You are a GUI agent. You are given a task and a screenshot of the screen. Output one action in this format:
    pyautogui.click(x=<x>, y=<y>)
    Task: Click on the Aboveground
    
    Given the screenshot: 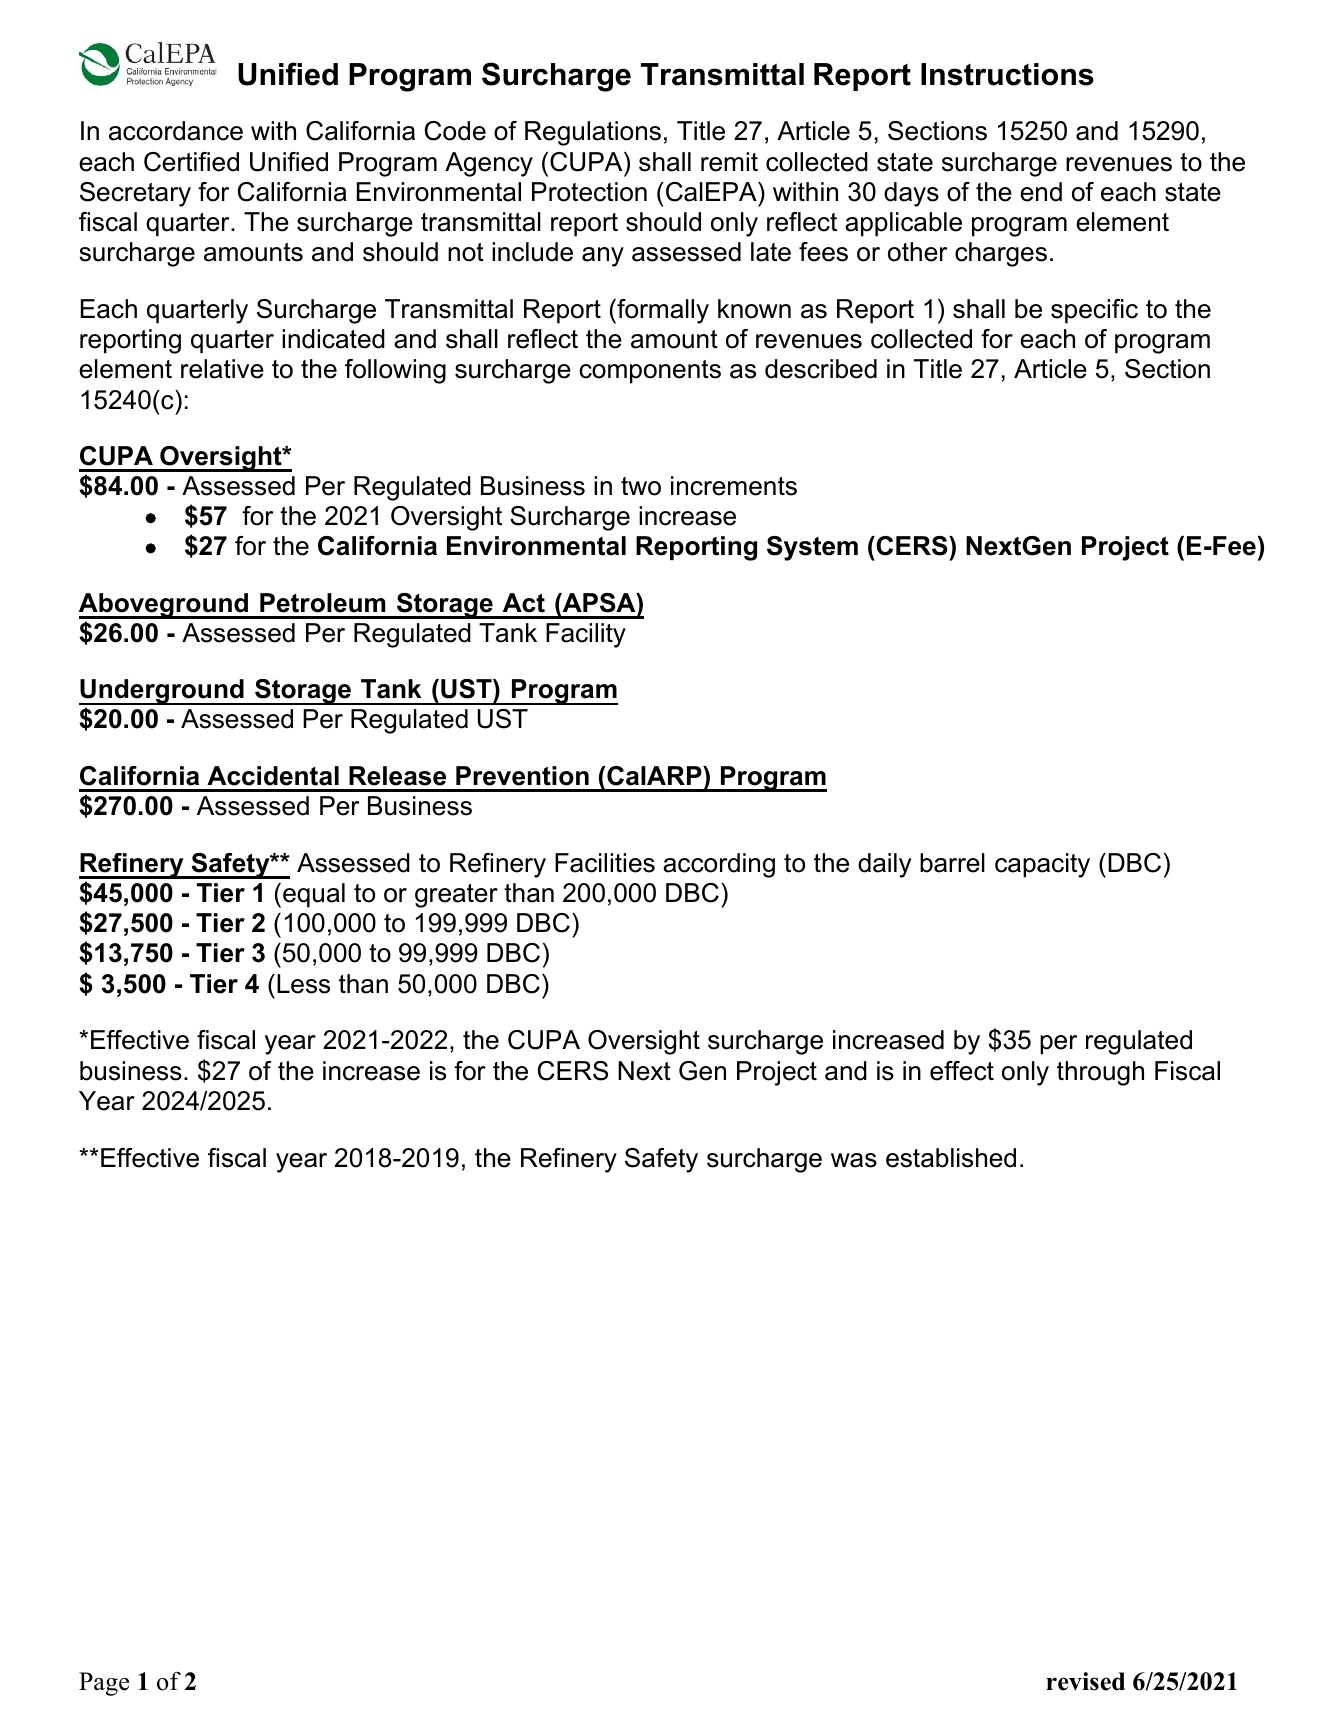 What is the action you would take?
    pyautogui.click(x=164, y=606)
